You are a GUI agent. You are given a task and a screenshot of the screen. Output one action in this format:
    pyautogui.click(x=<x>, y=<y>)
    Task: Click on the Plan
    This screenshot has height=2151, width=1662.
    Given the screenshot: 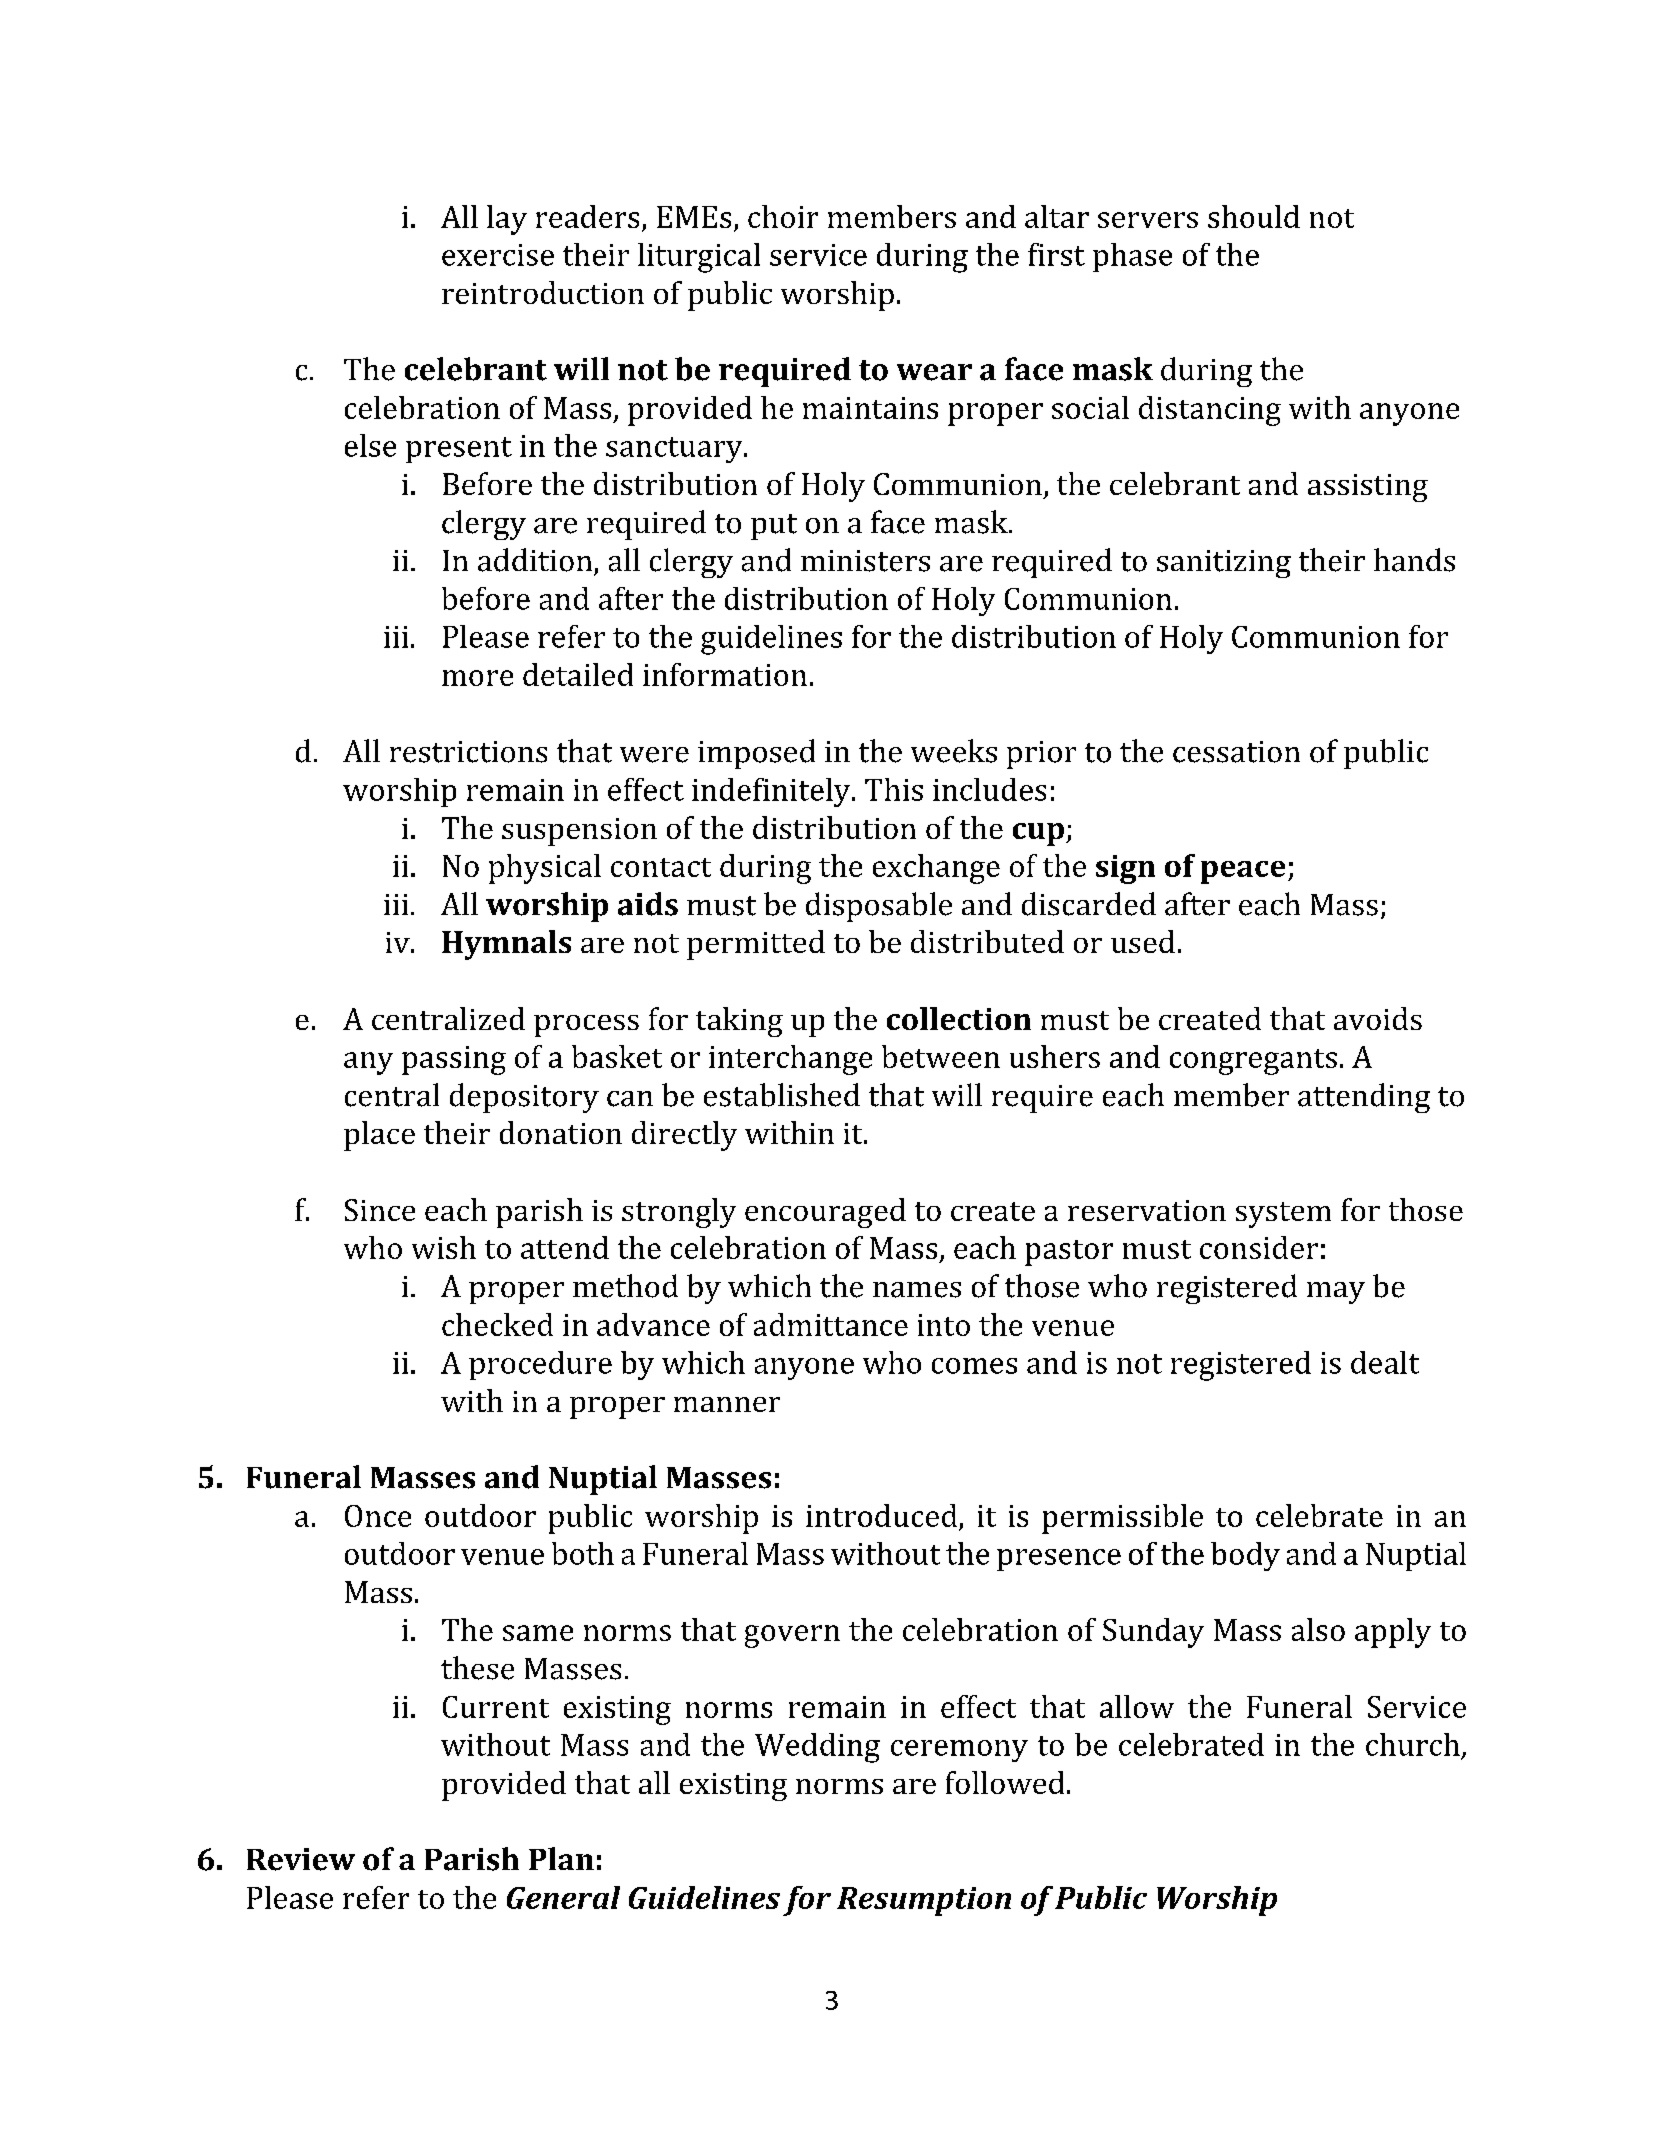 What is the action you would take?
    pyautogui.click(x=561, y=1858)
